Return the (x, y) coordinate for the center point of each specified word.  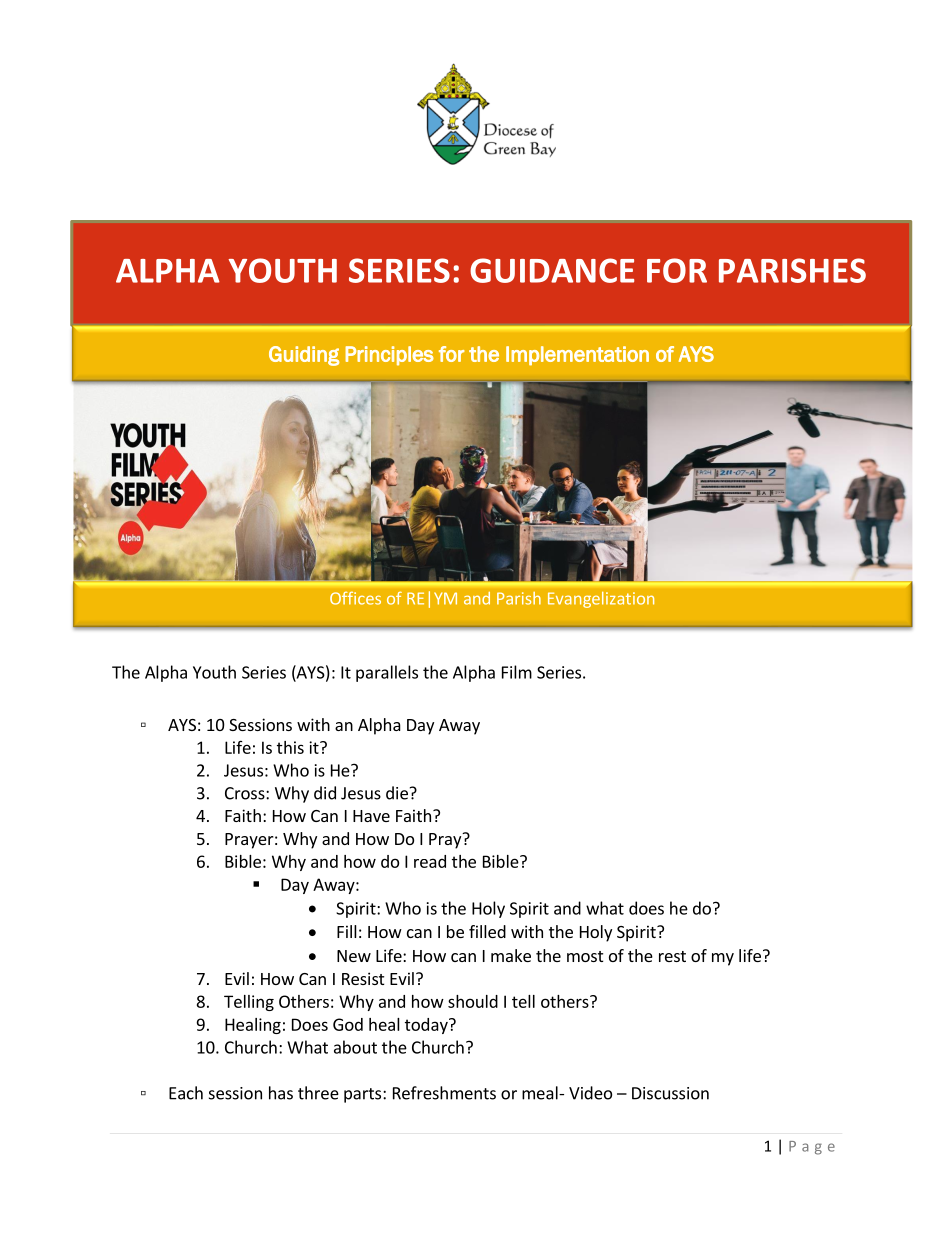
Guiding (304, 356)
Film (517, 672)
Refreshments (444, 1093)
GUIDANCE (552, 270)
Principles (389, 356)
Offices (355, 598)
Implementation (577, 356)
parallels (387, 673)
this (290, 747)
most (585, 956)
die (397, 793)
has (281, 1093)
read (430, 861)
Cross (246, 793)
